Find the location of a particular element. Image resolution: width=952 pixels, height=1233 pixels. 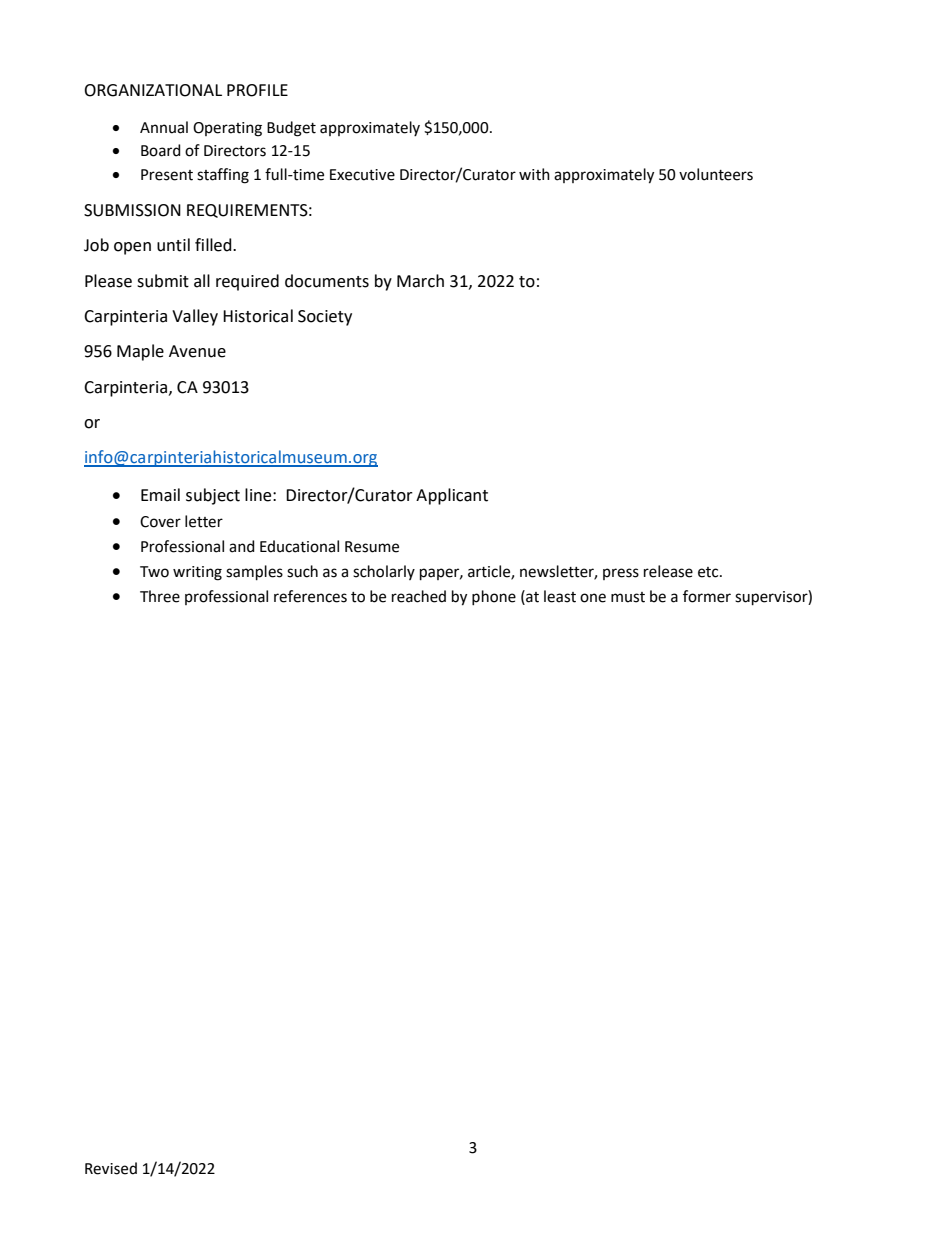

Revised is located at coordinates (111, 1168).
